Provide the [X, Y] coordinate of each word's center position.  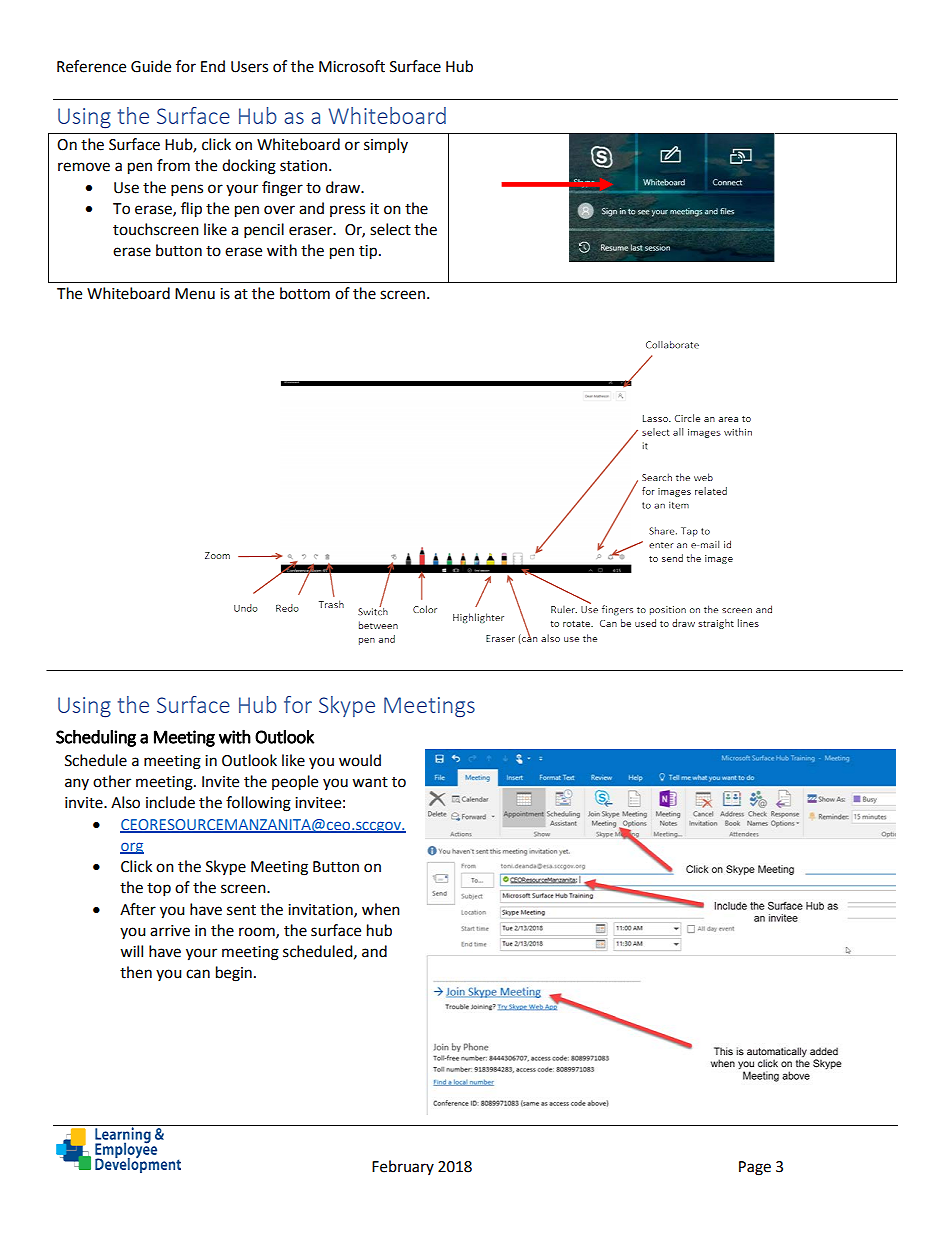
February [403, 1167]
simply [386, 146]
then [136, 972]
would [360, 760]
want [370, 782]
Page [755, 1168]
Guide [151, 66]
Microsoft [352, 66]
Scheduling [96, 738]
